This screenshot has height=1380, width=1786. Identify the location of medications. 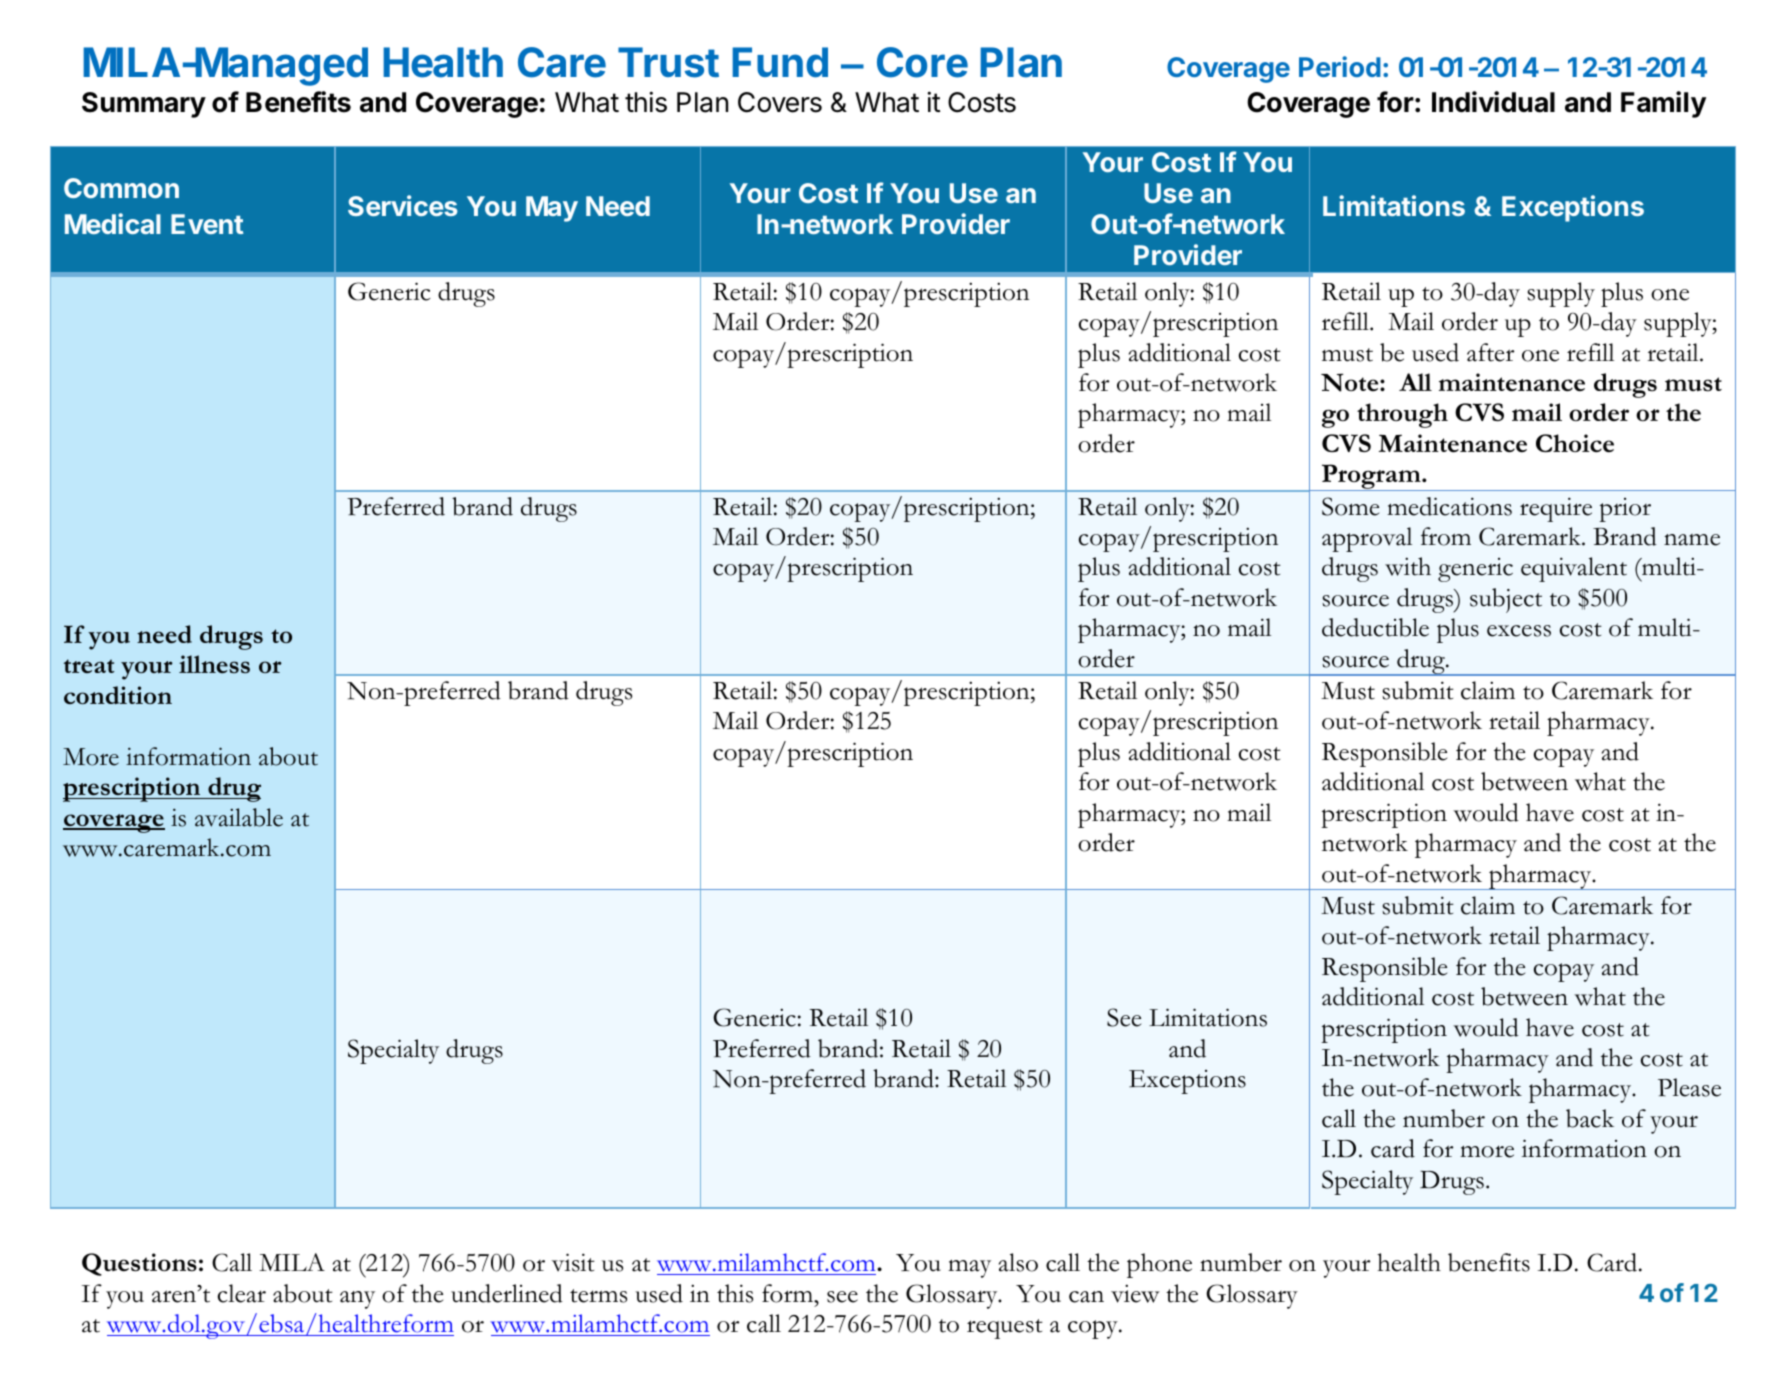
(1449, 506).
